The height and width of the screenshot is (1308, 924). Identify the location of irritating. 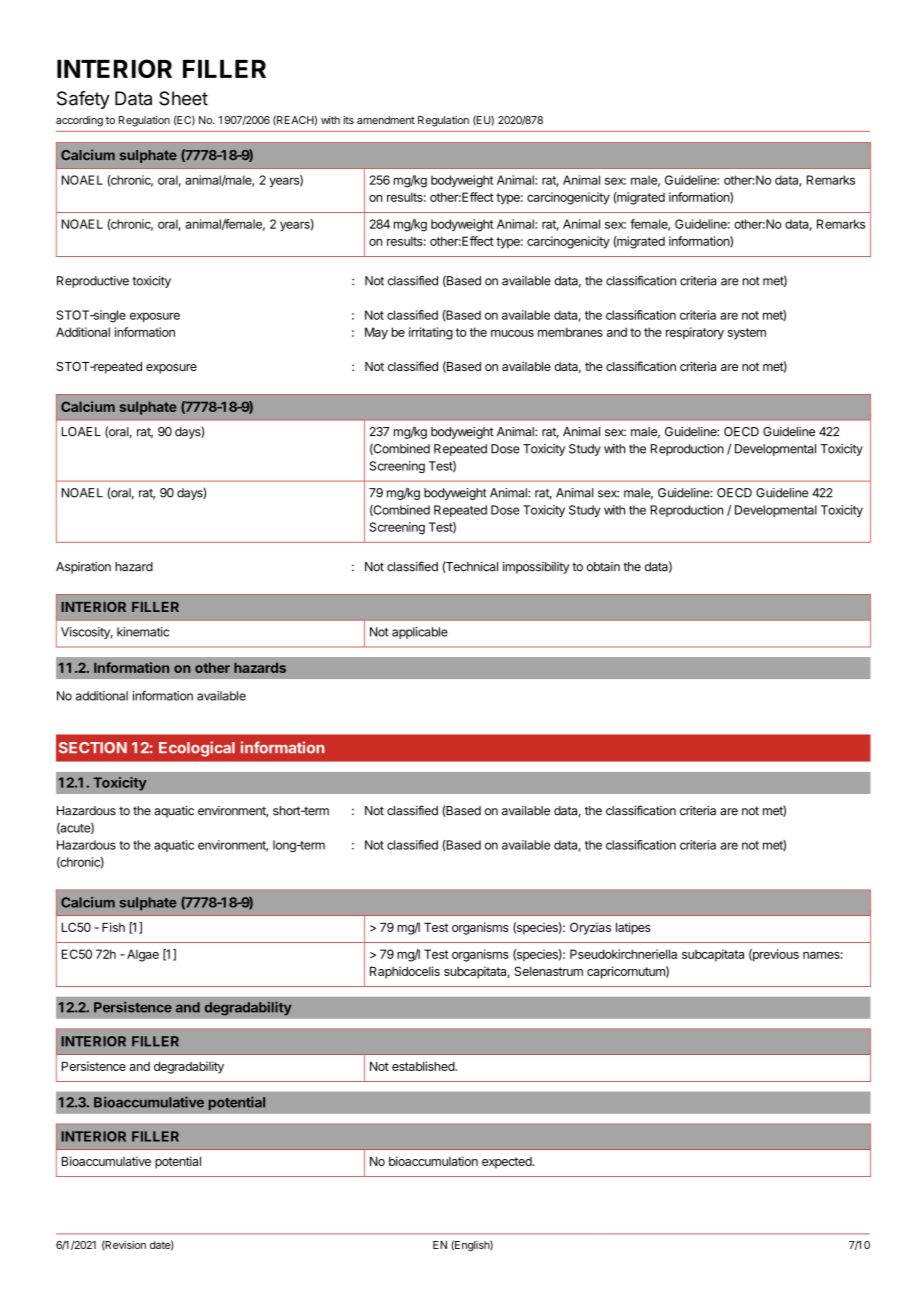
(431, 333).
